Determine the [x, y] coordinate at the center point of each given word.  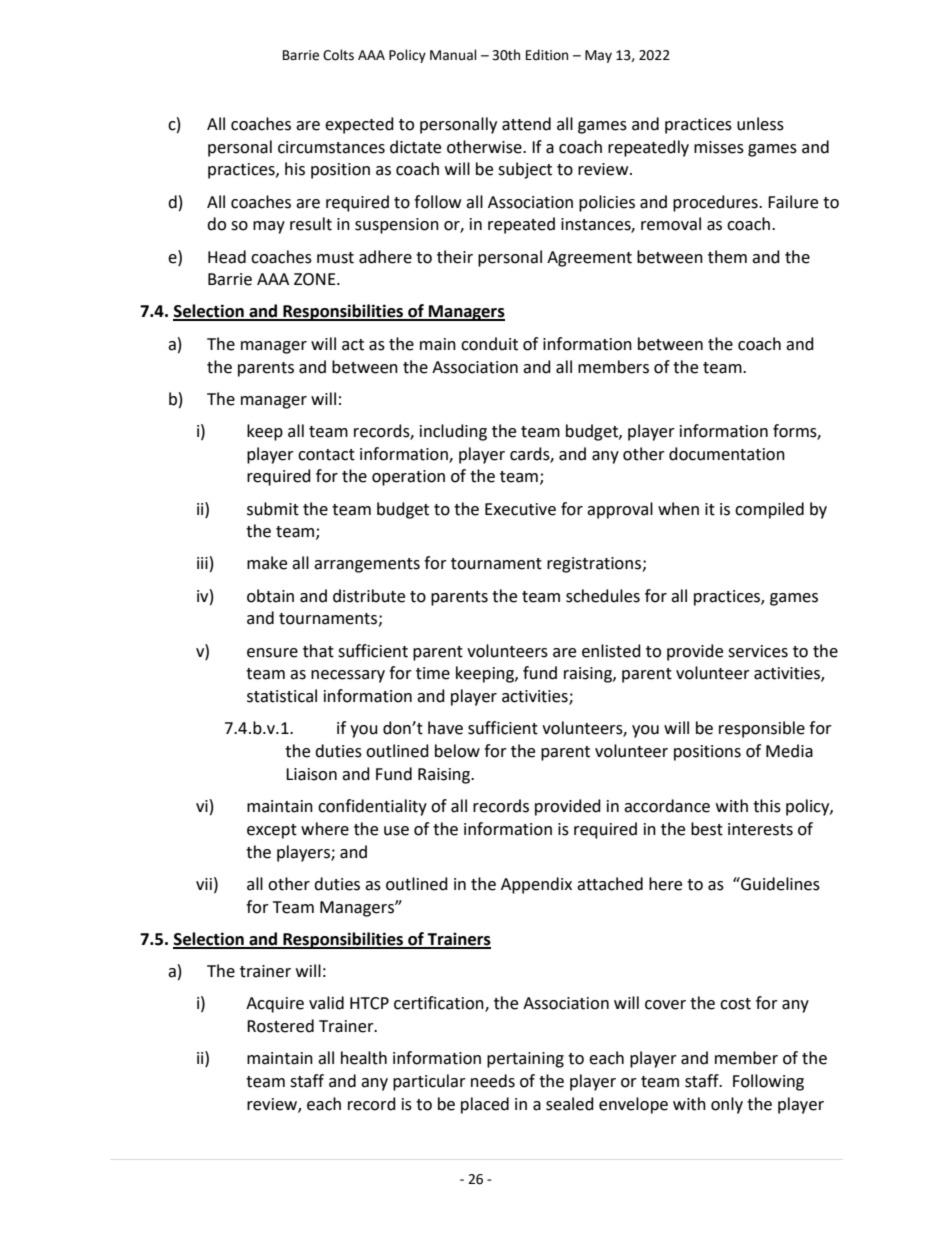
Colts [338, 55]
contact [326, 455]
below [457, 751]
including [453, 432]
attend [526, 124]
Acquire [275, 1005]
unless [760, 124]
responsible [762, 729]
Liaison [311, 774]
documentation [727, 454]
